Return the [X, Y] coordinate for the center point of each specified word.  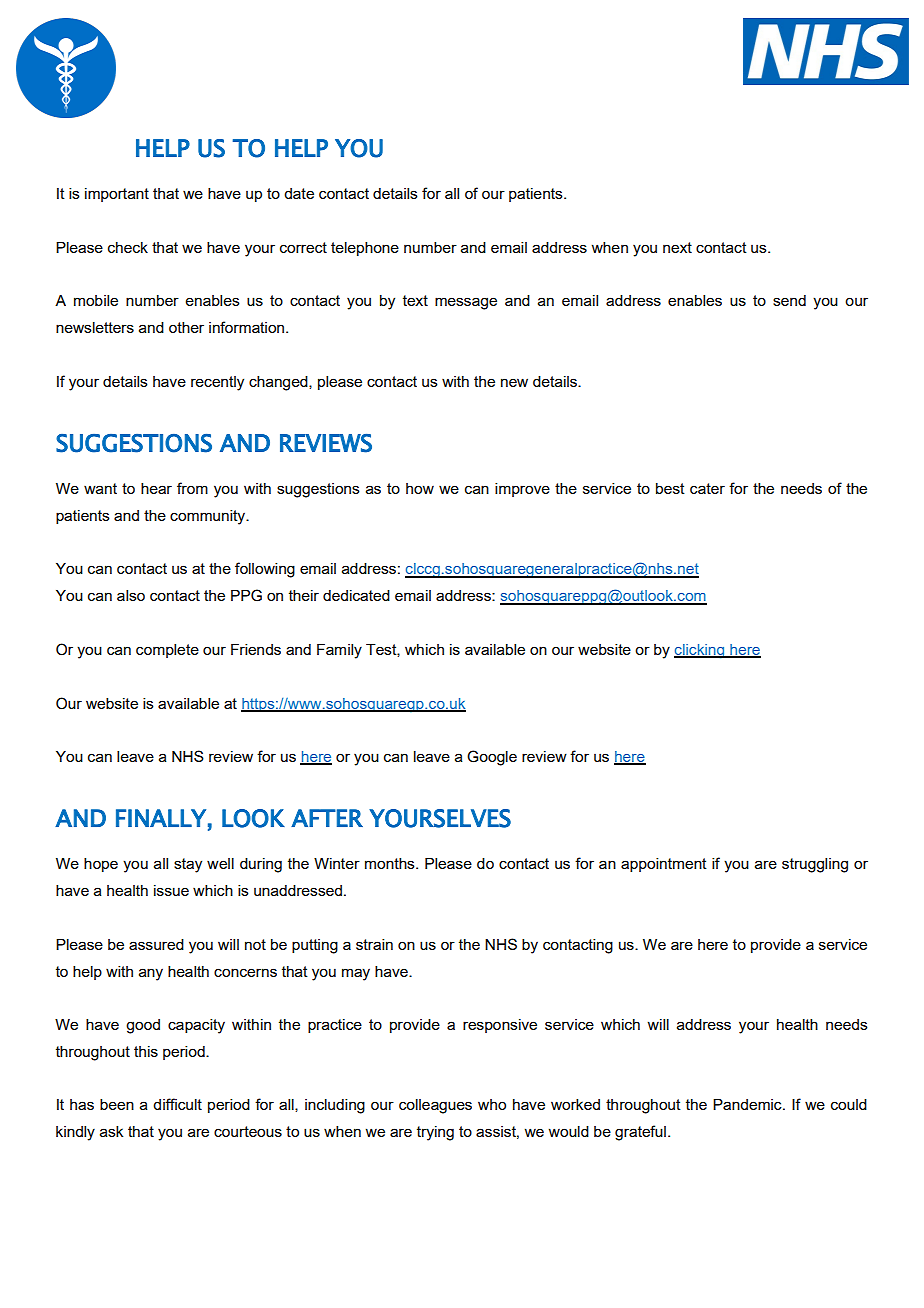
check [128, 247]
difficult [177, 1104]
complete [167, 651]
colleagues [435, 1106]
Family [339, 651]
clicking [700, 651]
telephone [365, 249]
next [677, 247]
